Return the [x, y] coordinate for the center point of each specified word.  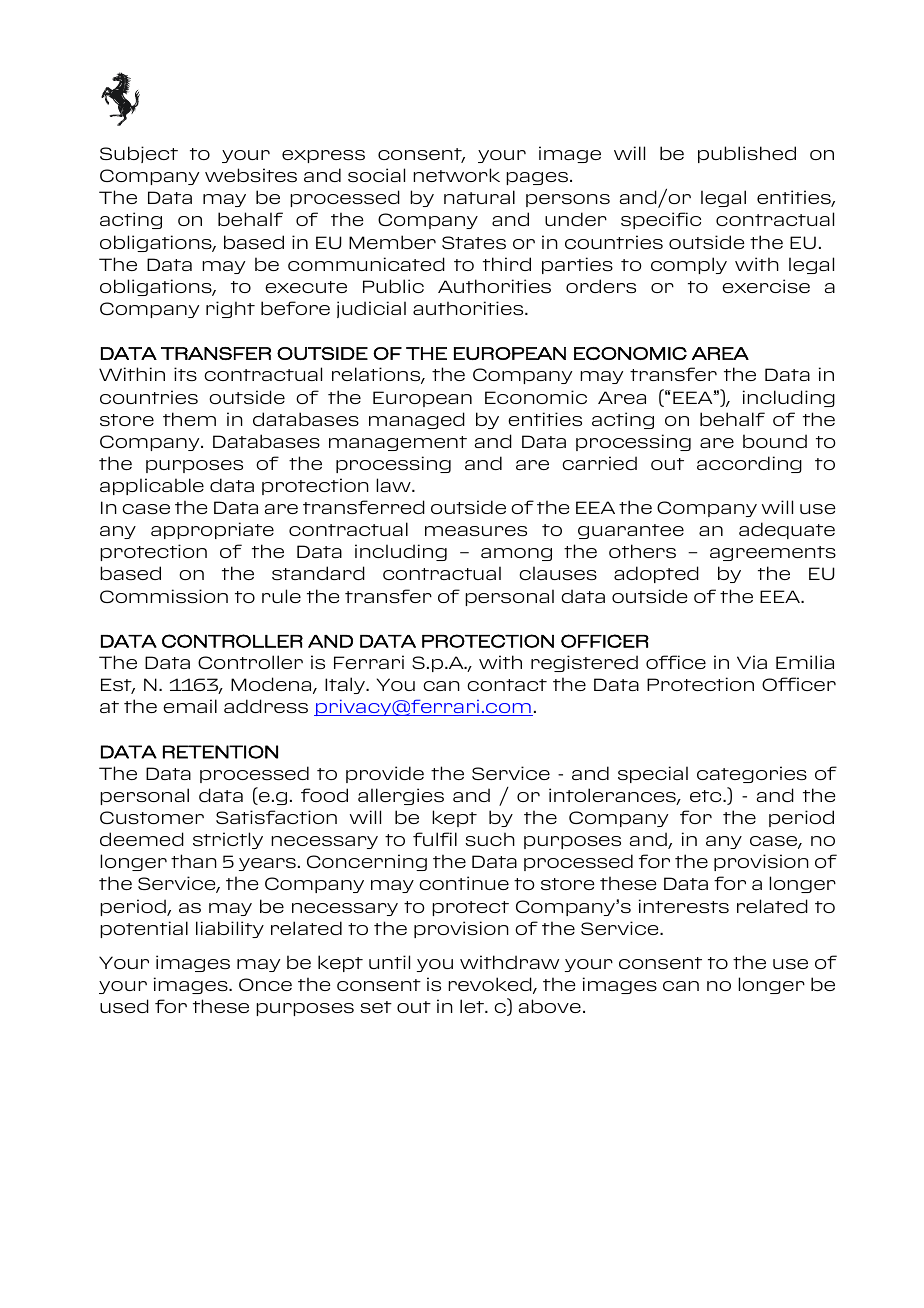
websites [251, 175]
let [473, 1006]
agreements [773, 553]
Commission [164, 596]
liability [230, 929]
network [456, 175]
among [516, 554]
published [747, 154]
